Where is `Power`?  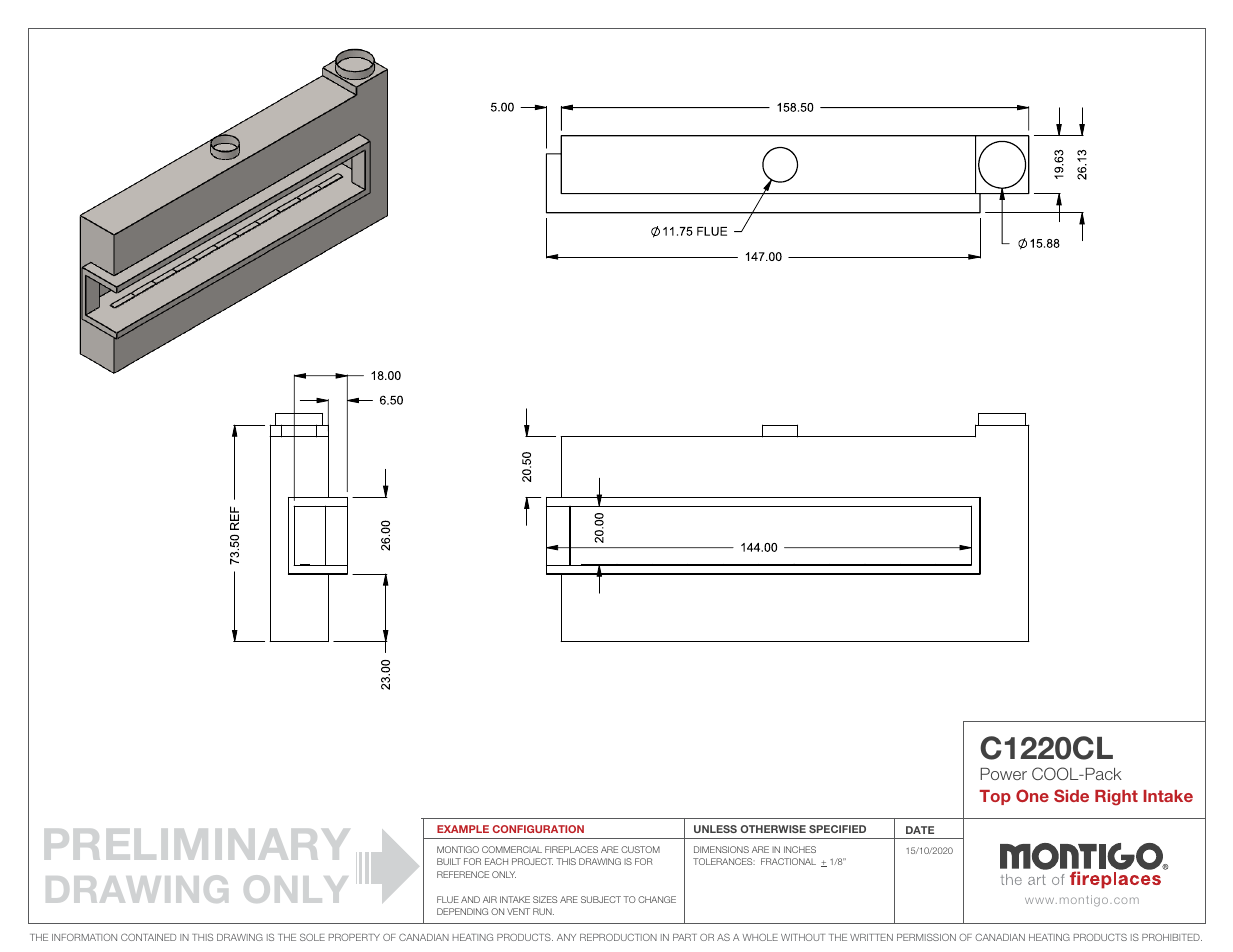
Power is located at coordinates (1003, 774).
